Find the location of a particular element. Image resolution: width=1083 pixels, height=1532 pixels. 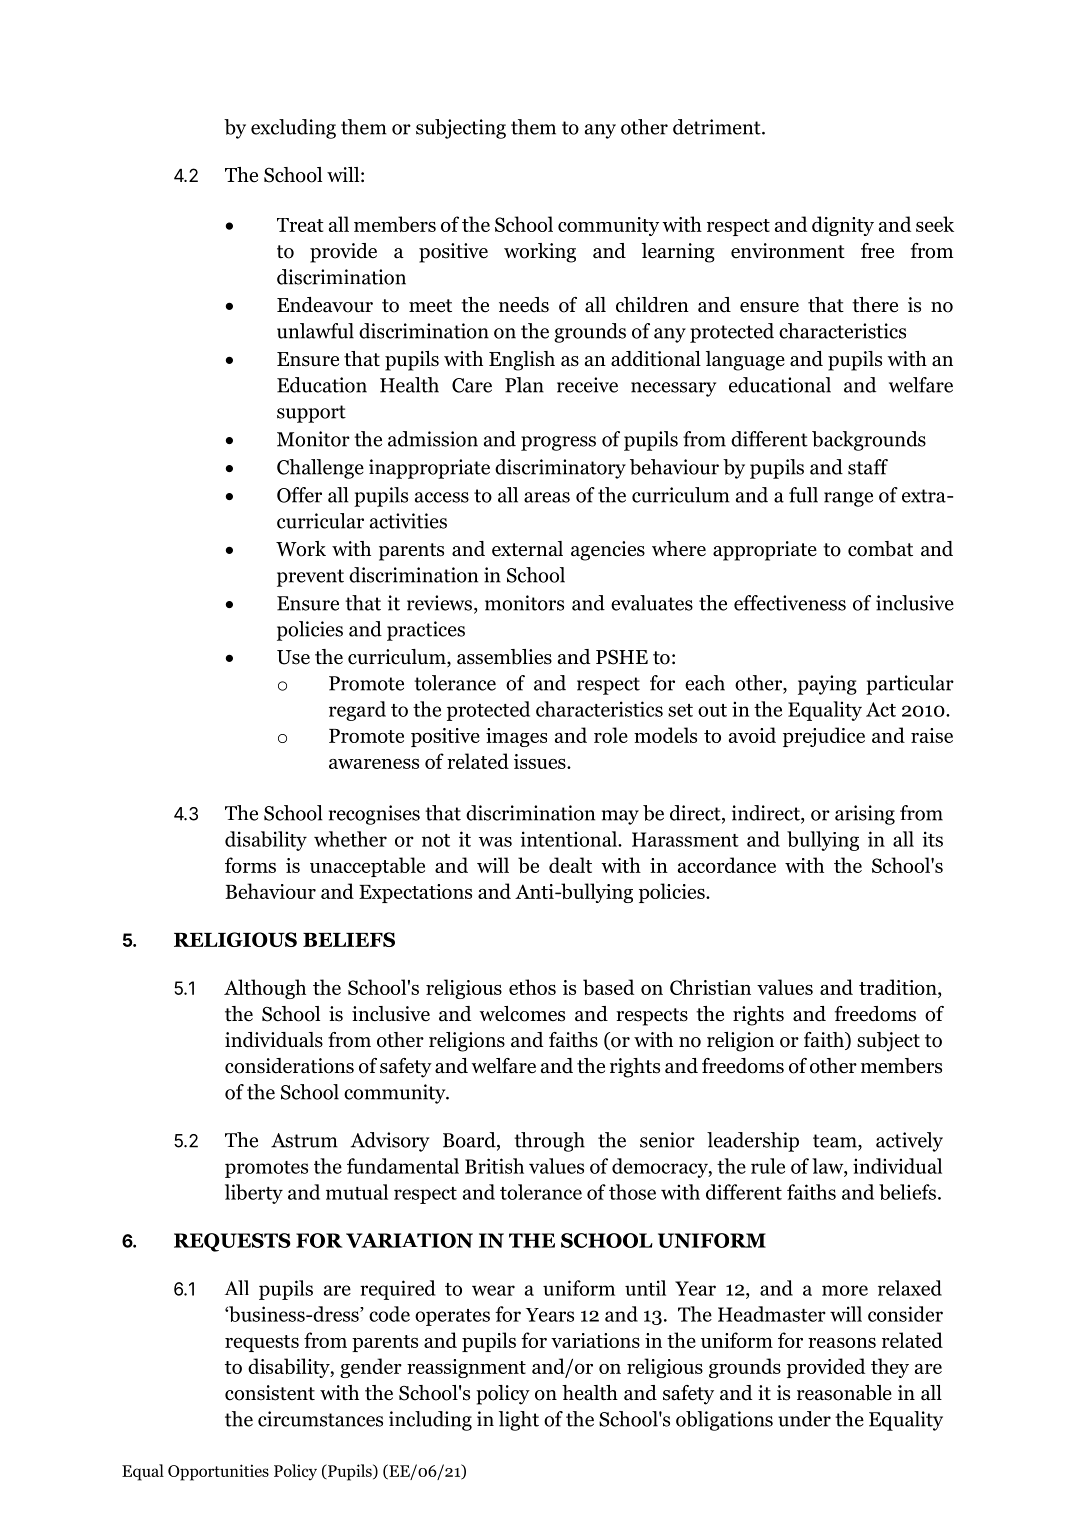

learning is located at coordinates (678, 253).
